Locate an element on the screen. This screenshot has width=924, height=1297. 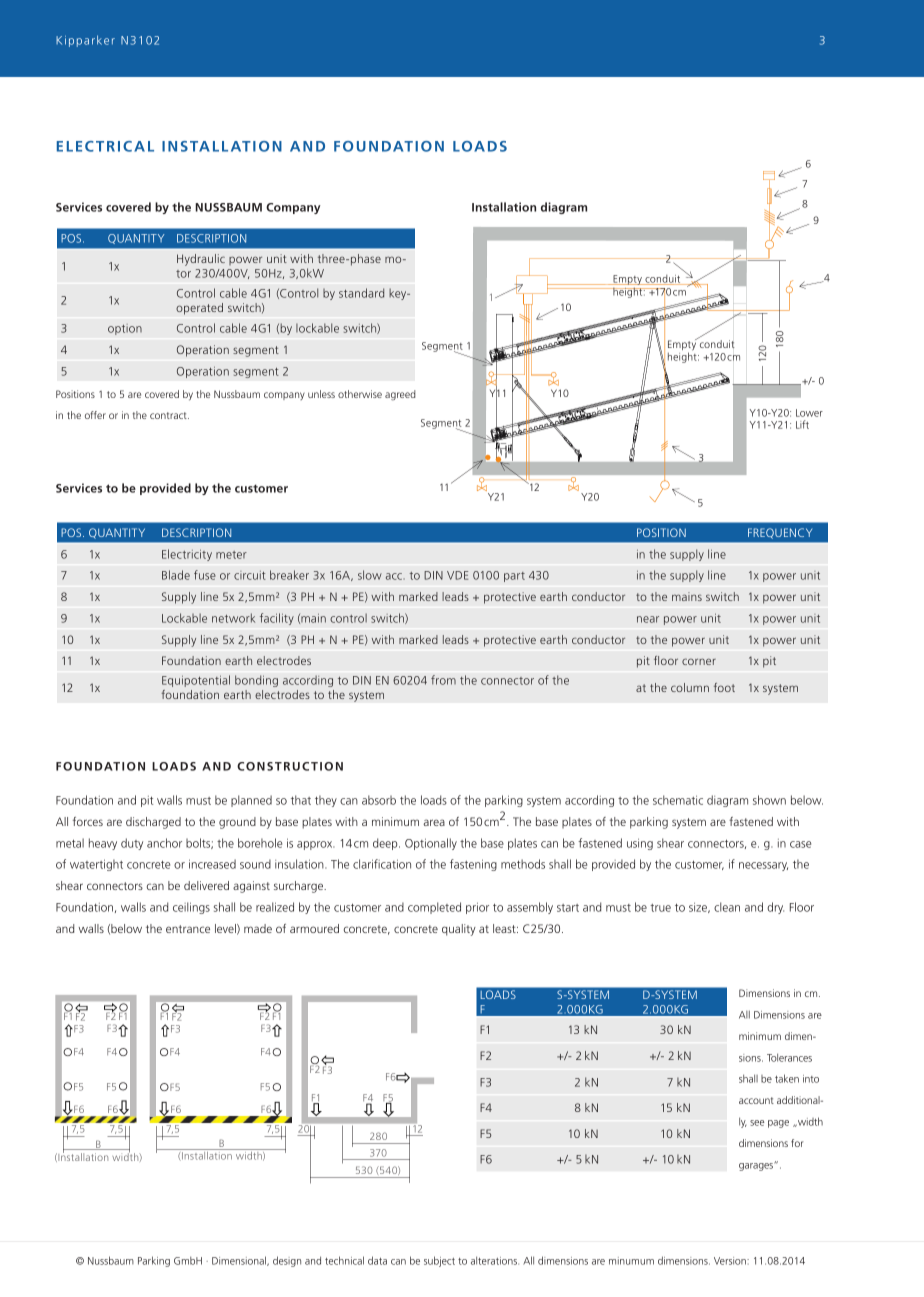
entrance is located at coordinates (188, 929).
